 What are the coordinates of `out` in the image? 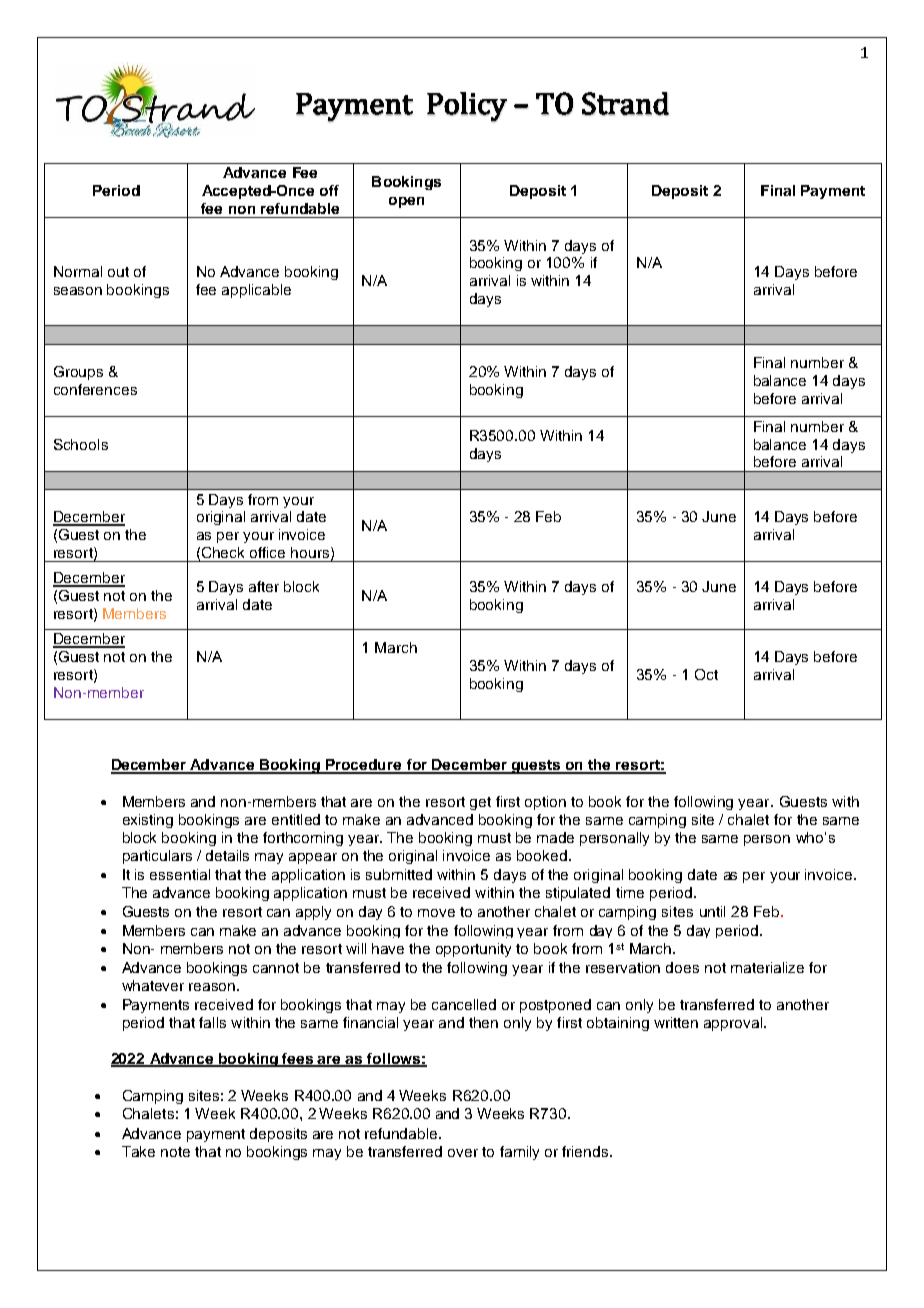 It's located at (118, 272).
